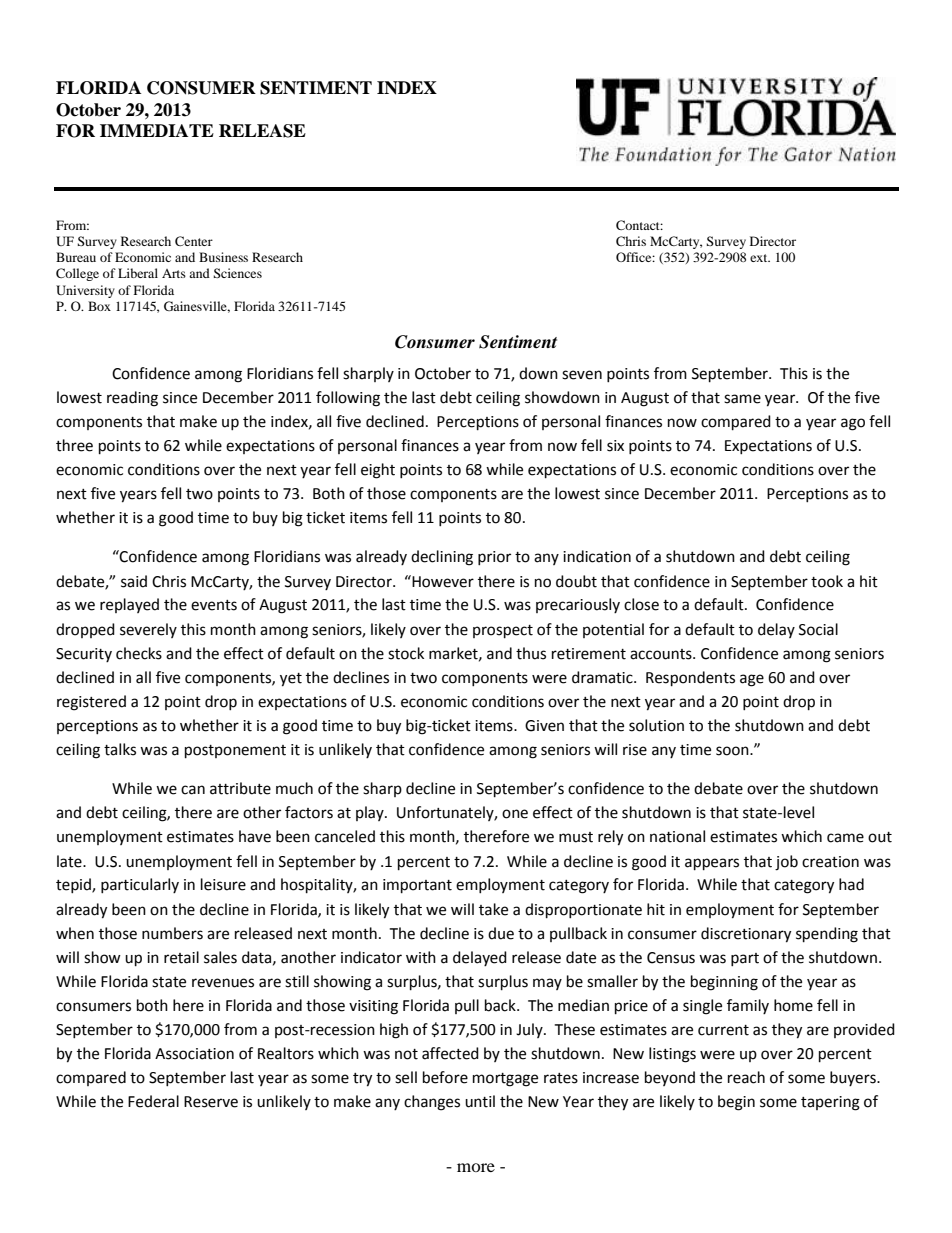 This document has height=1233, width=952. Describe the element at coordinates (493, 909) in the document. I see `take` at that location.
